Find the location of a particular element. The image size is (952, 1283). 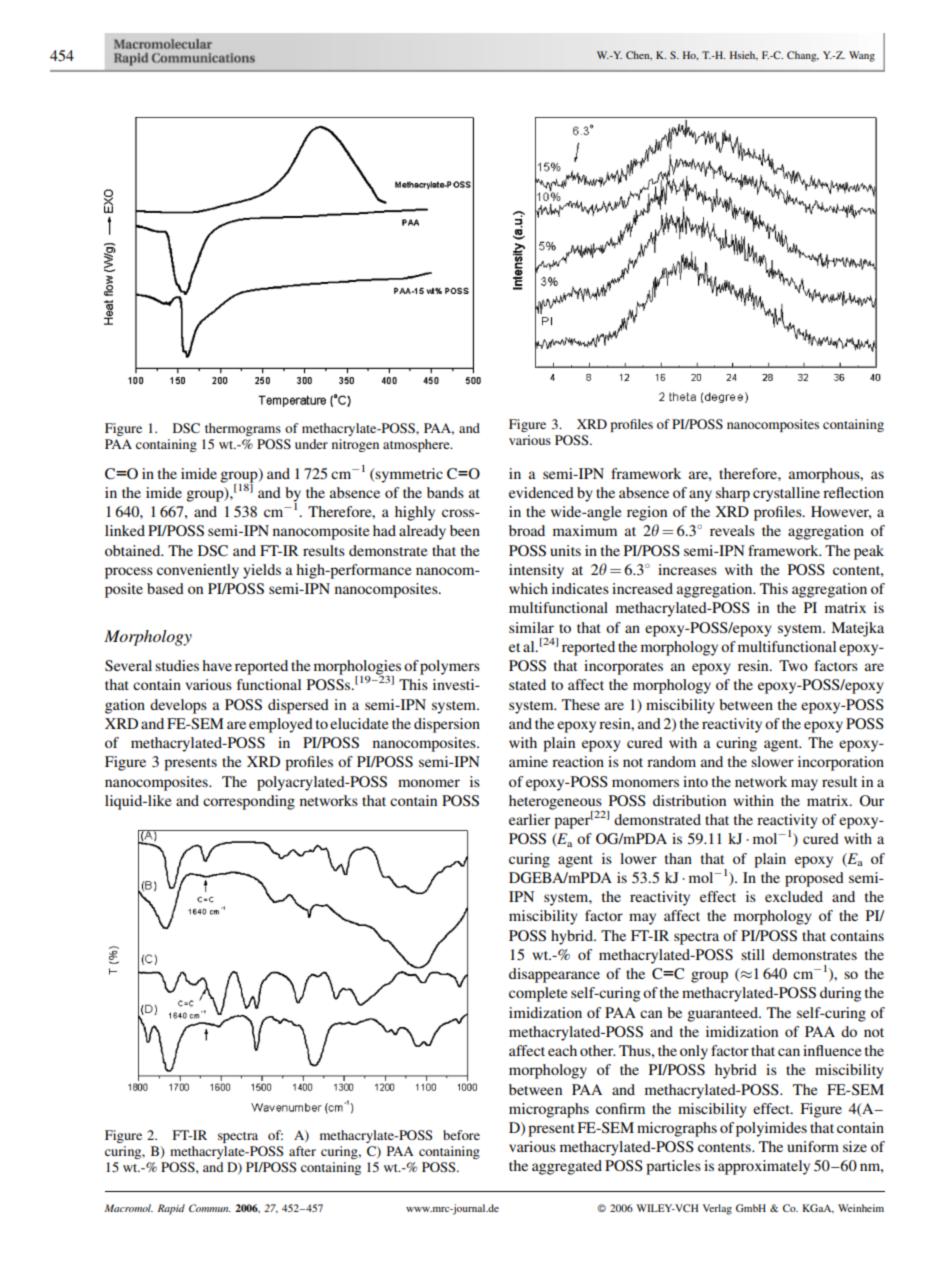

Commun is located at coordinates (210, 1208).
